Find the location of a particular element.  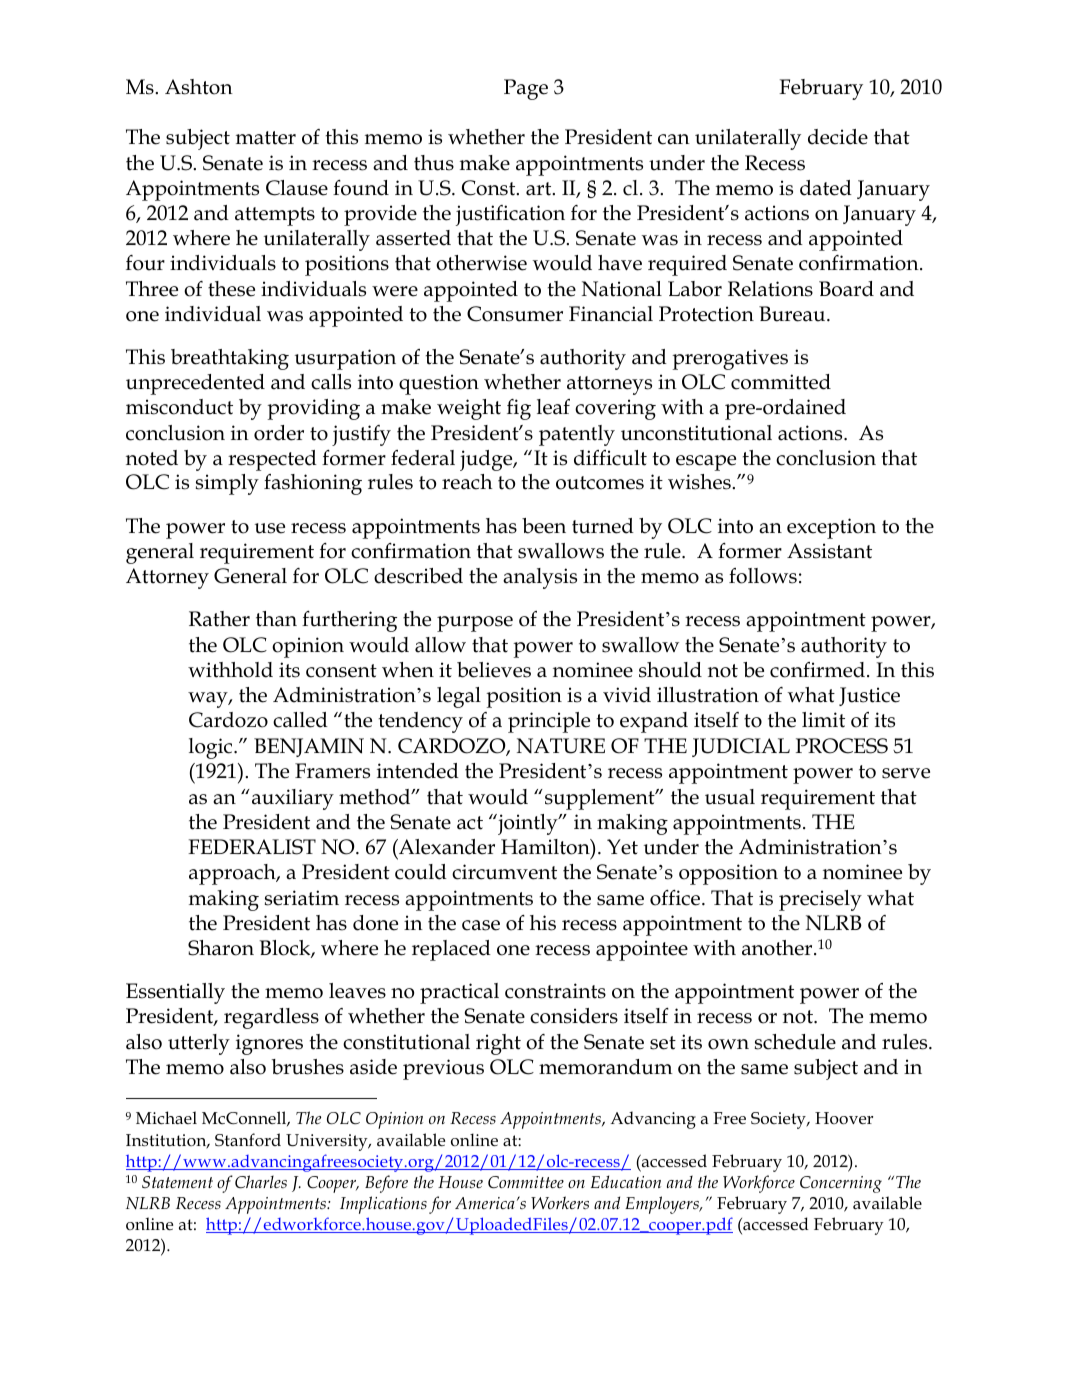

Committee is located at coordinates (526, 1182).
